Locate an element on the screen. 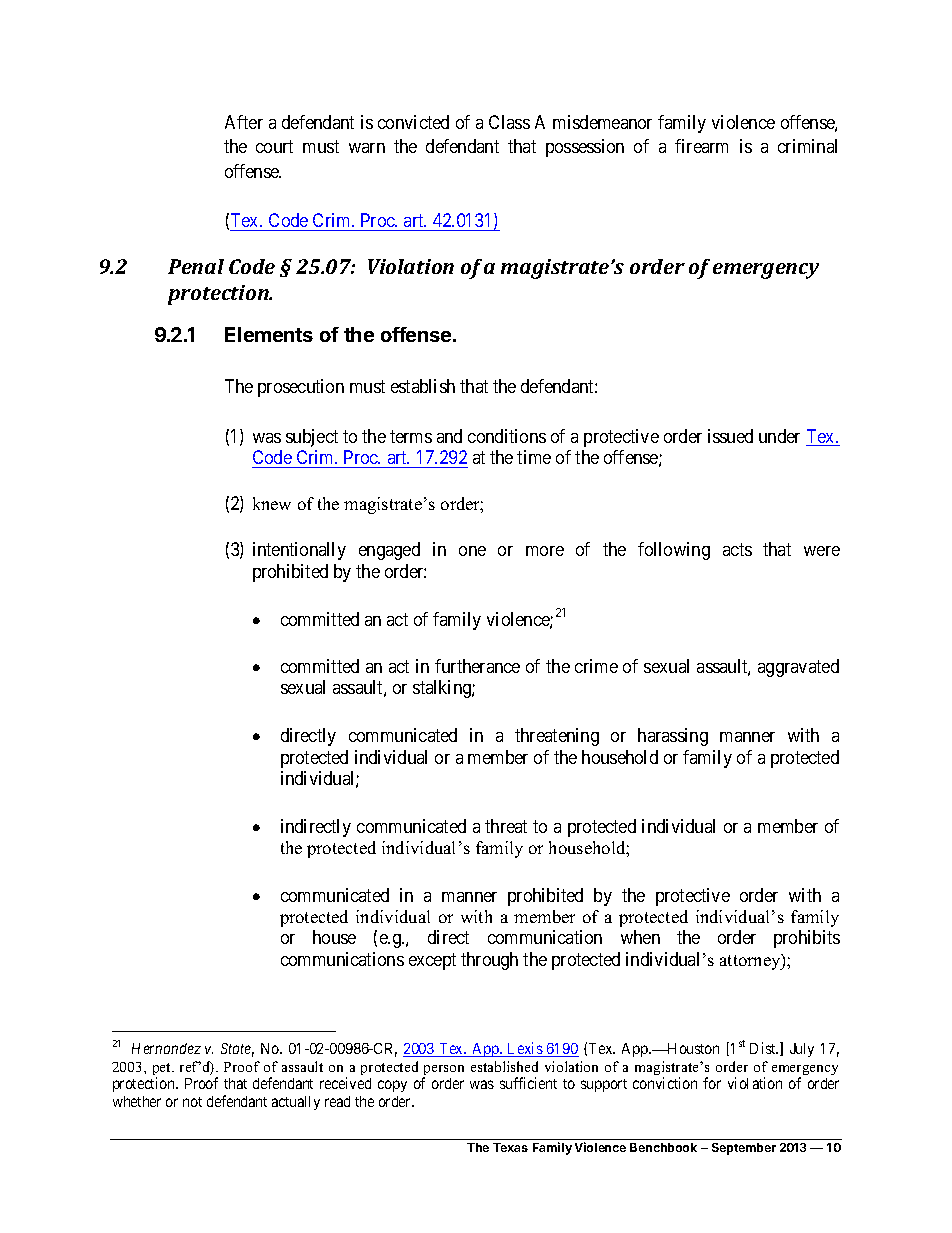 This screenshot has height=1233, width=952. furtherance is located at coordinates (477, 666).
